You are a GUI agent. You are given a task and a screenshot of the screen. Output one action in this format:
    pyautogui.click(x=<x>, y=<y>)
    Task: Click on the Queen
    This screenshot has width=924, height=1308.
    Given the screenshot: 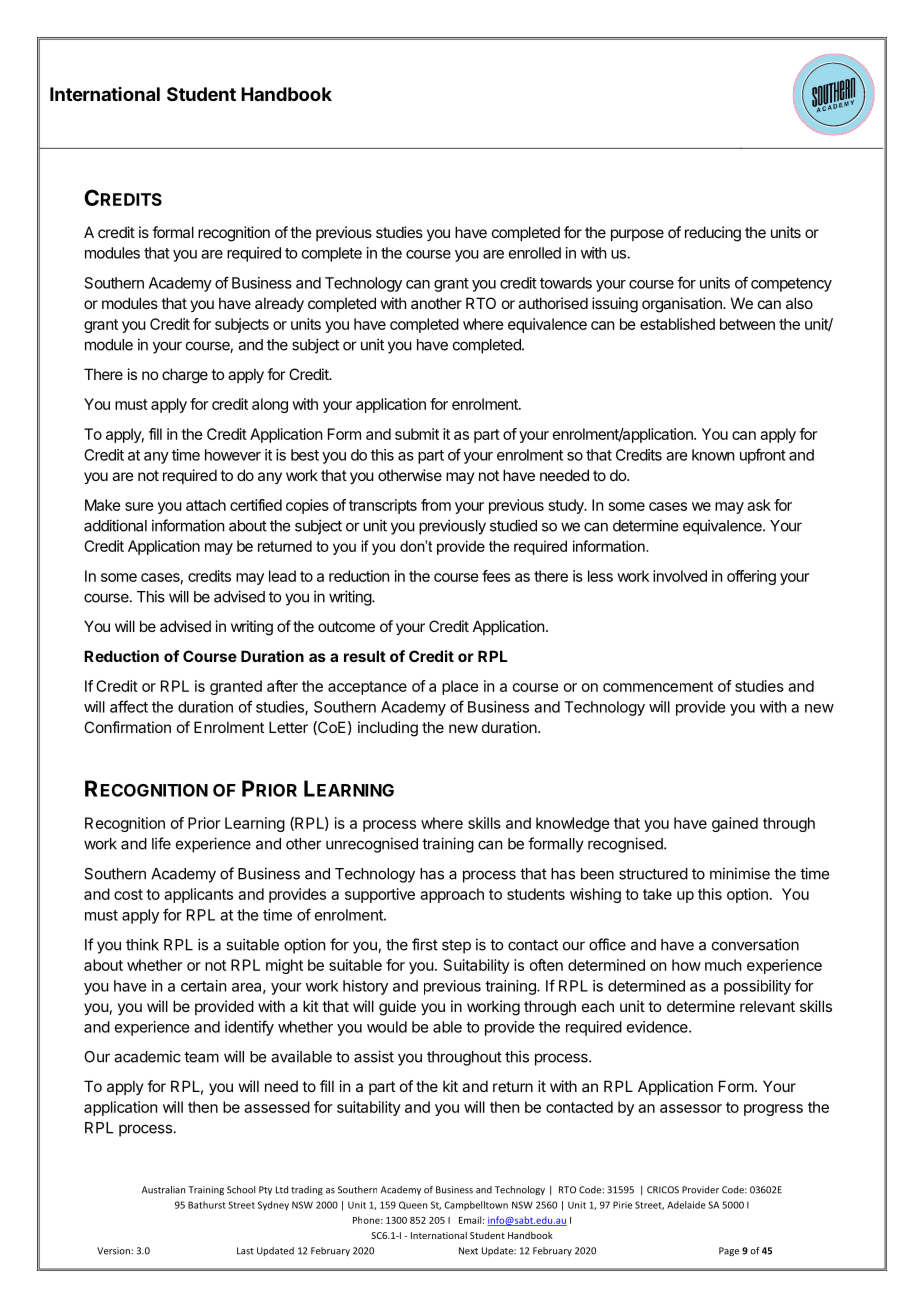 What is the action you would take?
    pyautogui.click(x=413, y=1205)
